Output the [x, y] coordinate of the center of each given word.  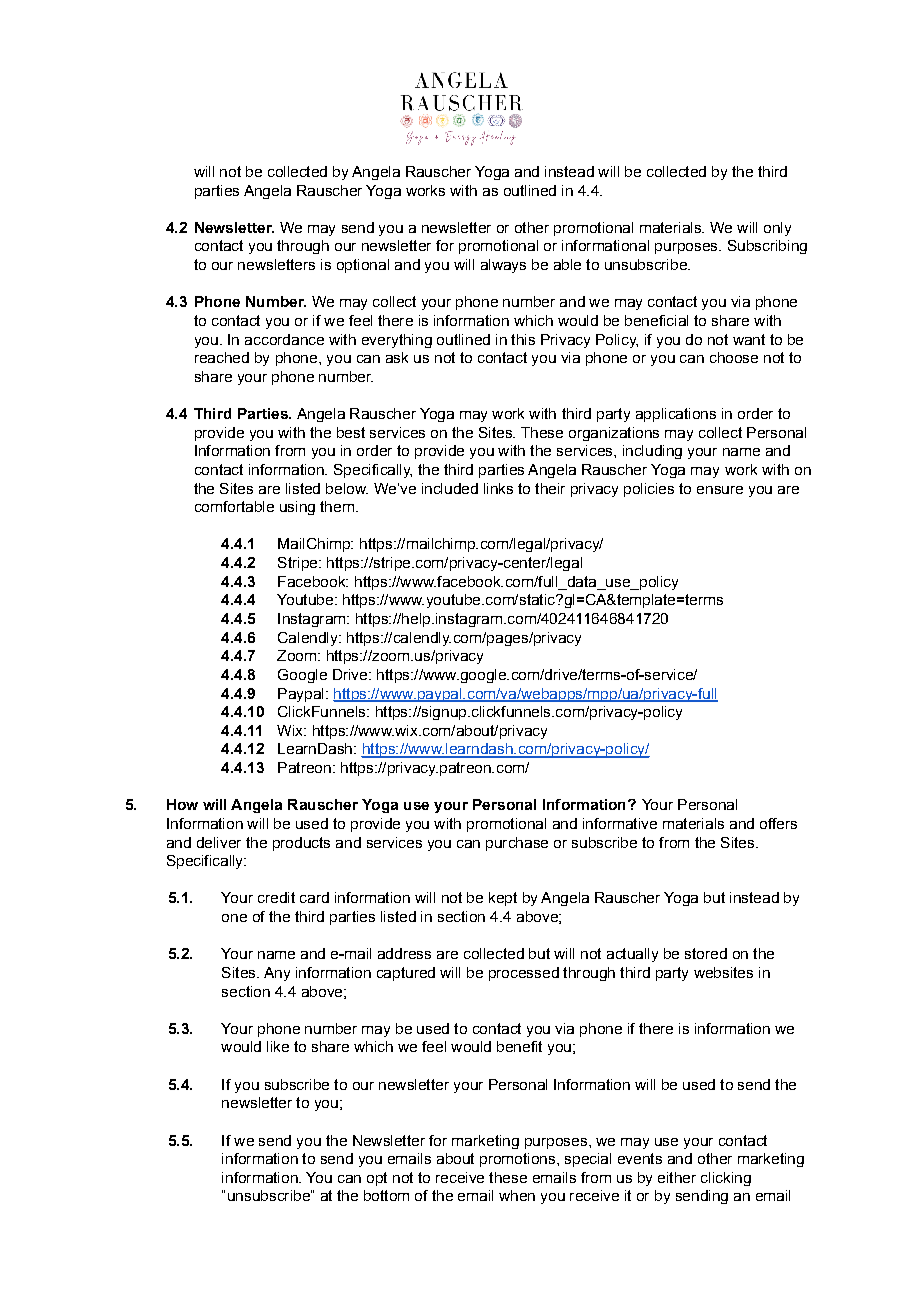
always [503, 266]
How [182, 804]
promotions [519, 1160]
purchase [517, 844]
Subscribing [767, 247]
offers [778, 823]
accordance [284, 339]
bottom [386, 1195]
